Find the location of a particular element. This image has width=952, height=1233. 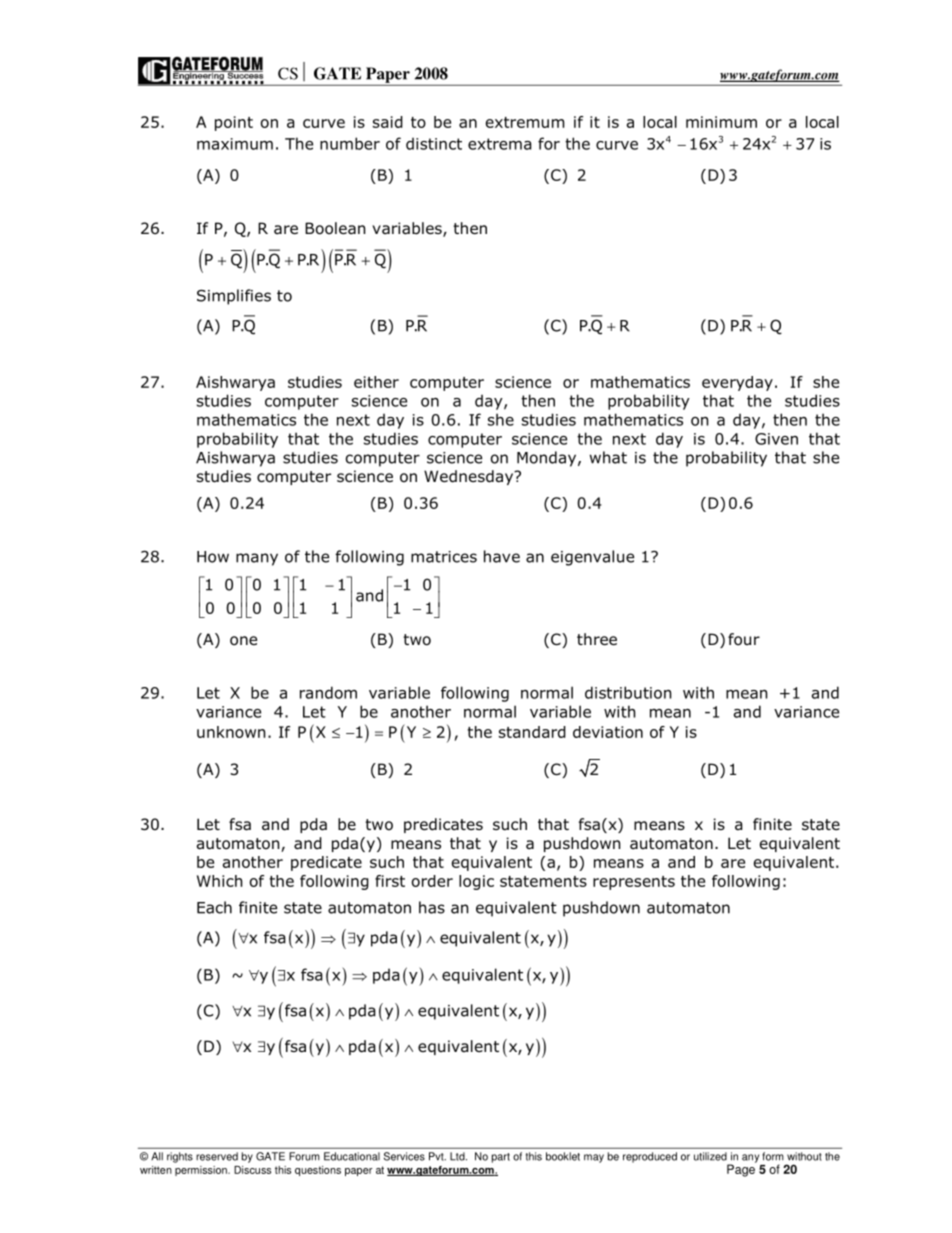

matrices is located at coordinates (444, 557).
